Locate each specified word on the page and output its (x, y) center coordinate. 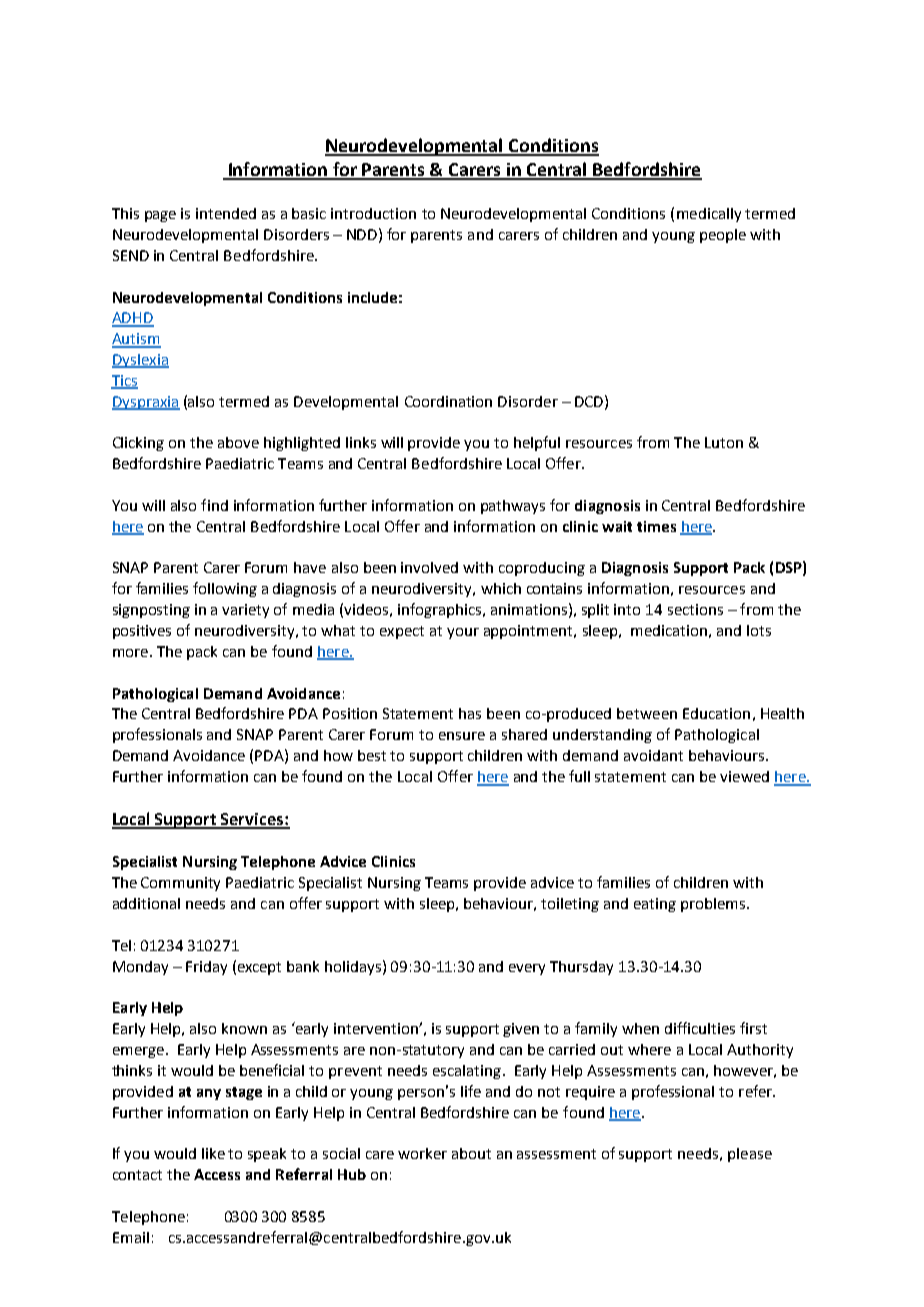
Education (716, 713)
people (723, 236)
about (471, 1153)
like (213, 1153)
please (750, 1155)
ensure (462, 736)
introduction (373, 213)
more (132, 653)
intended (226, 213)
